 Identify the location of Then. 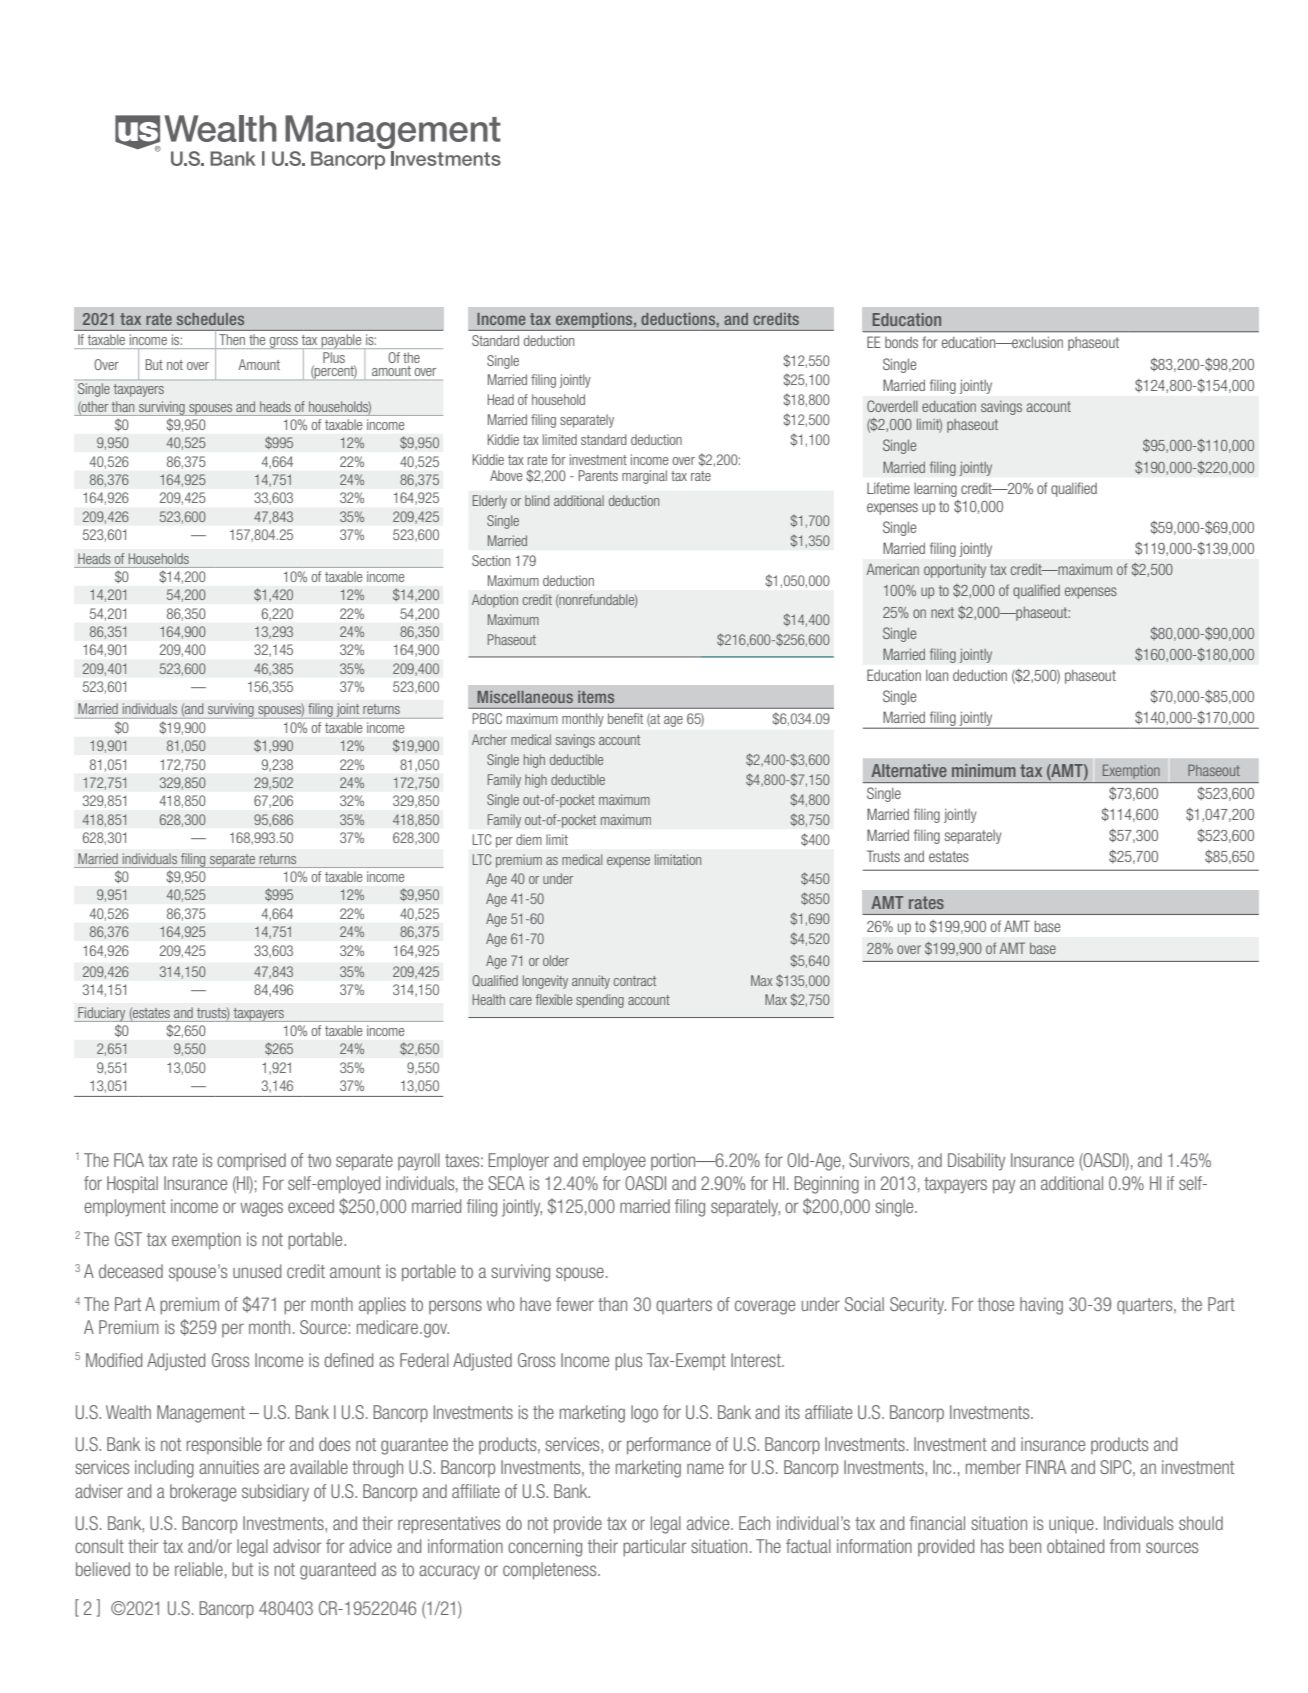
(232, 339).
